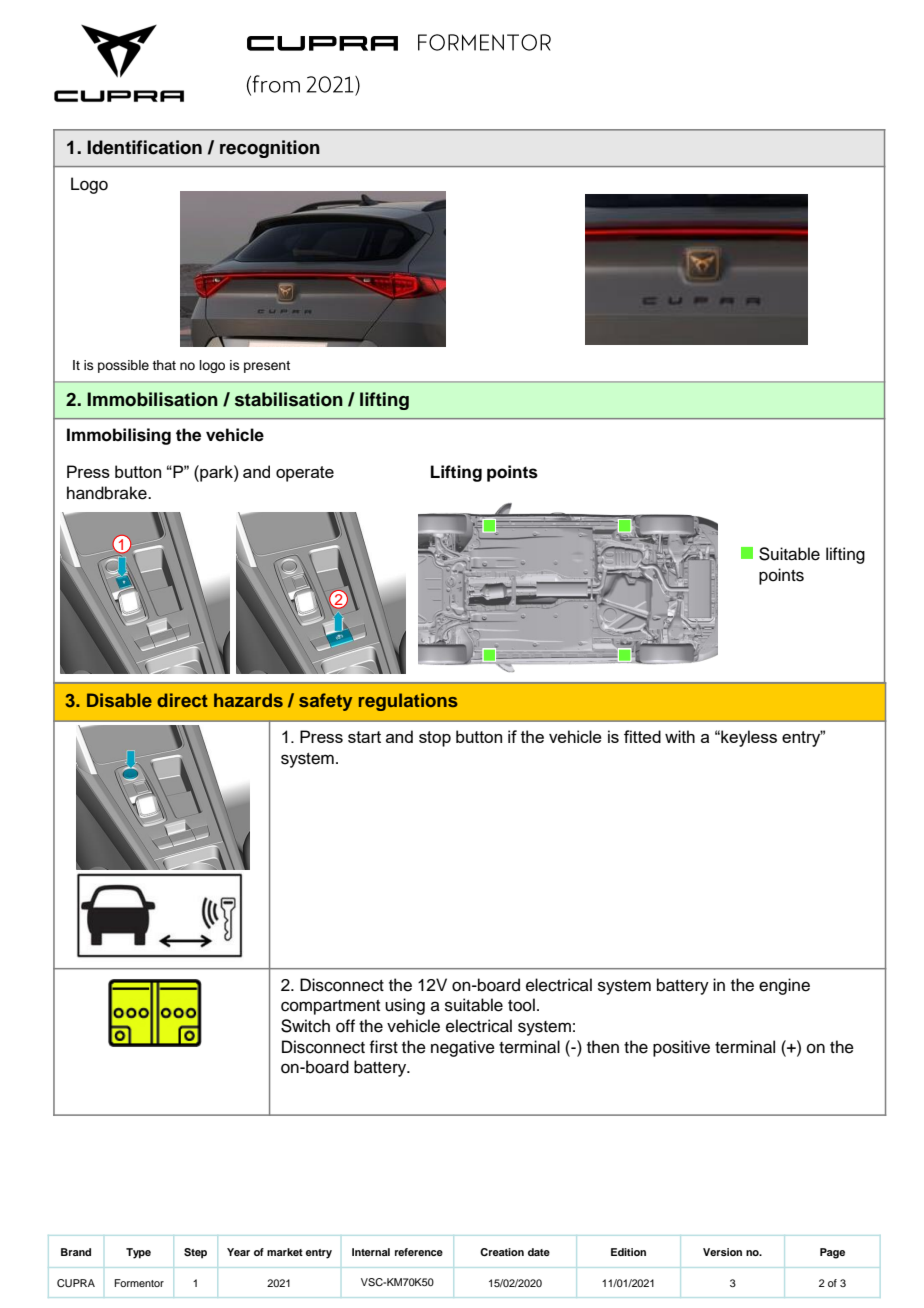 Image resolution: width=924 pixels, height=1308 pixels. What do you see at coordinates (784, 986) in the document?
I see `engine` at bounding box center [784, 986].
